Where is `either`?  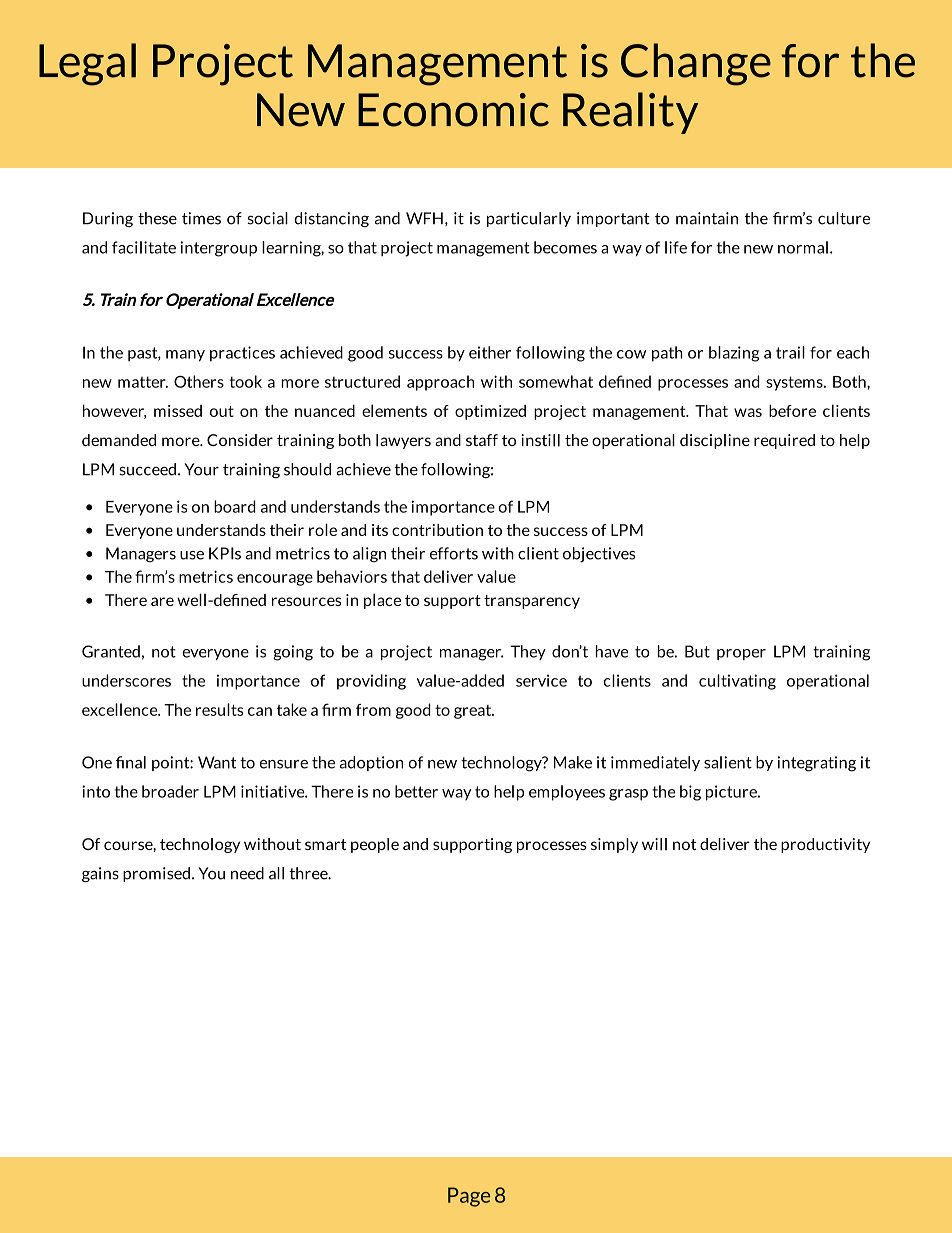 either is located at coordinates (490, 352).
